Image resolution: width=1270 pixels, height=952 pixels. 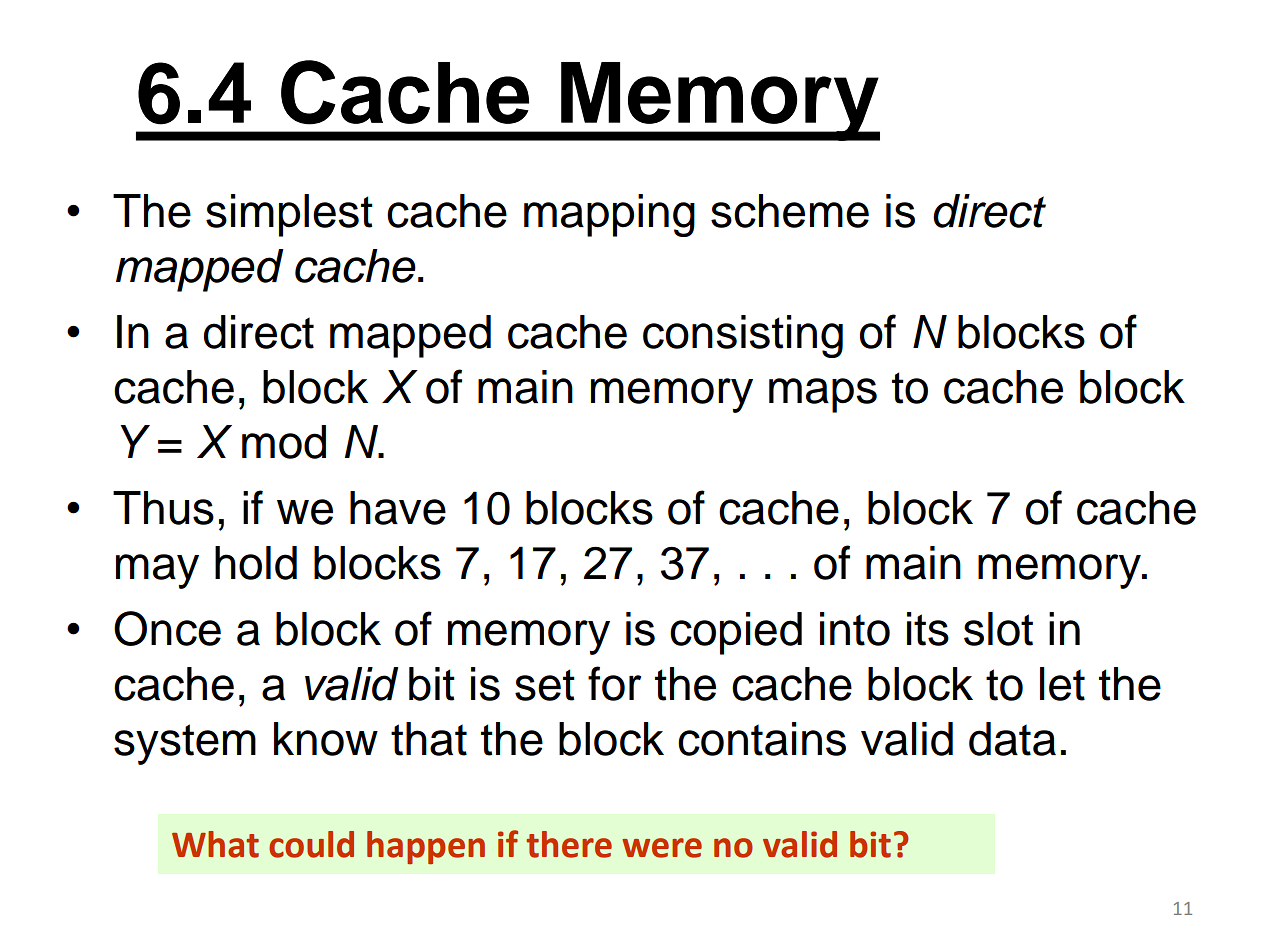 What do you see at coordinates (790, 211) in the screenshot?
I see `scheme` at bounding box center [790, 211].
